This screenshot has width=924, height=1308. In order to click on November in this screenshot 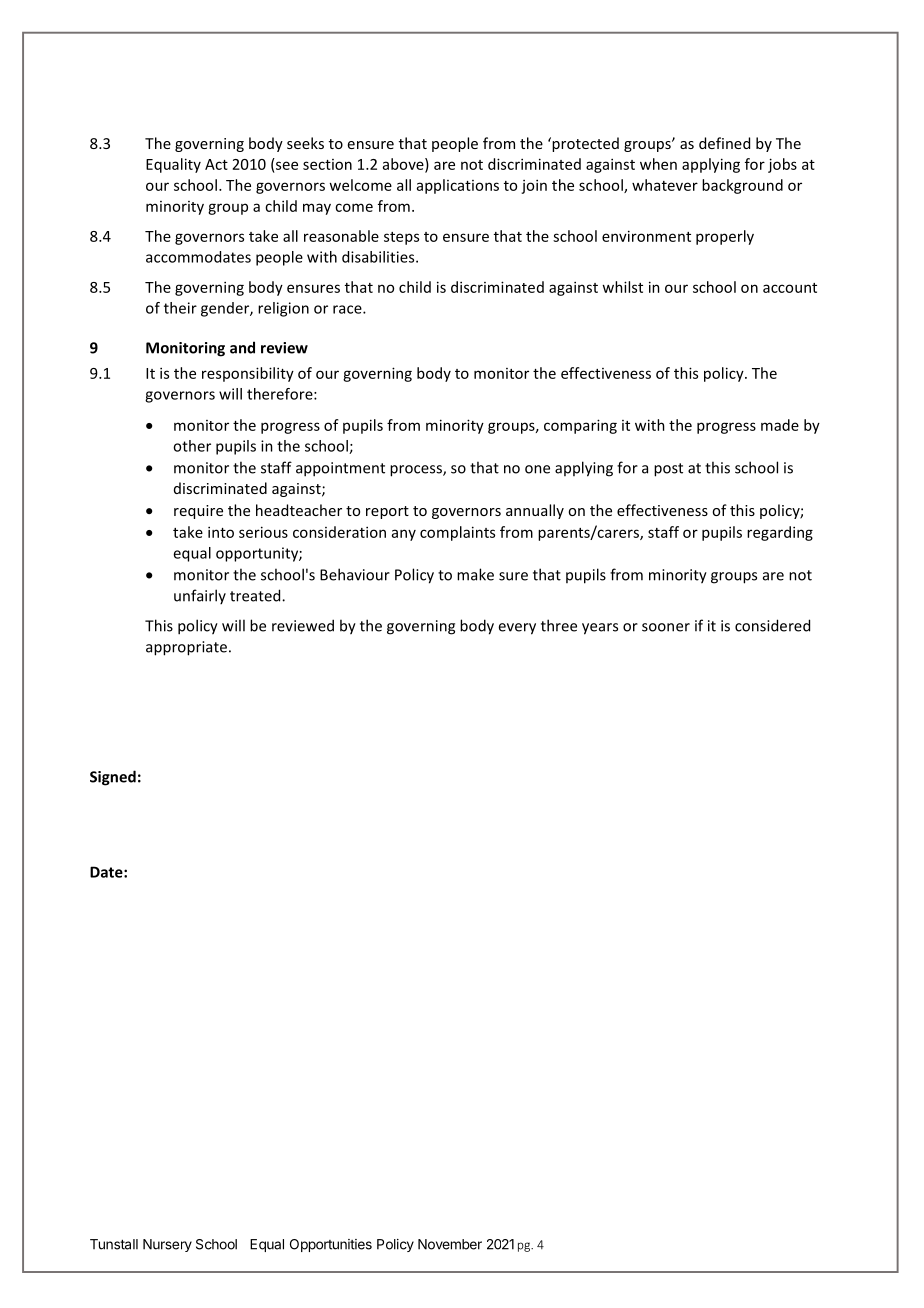, I will do `click(450, 1244)`.
